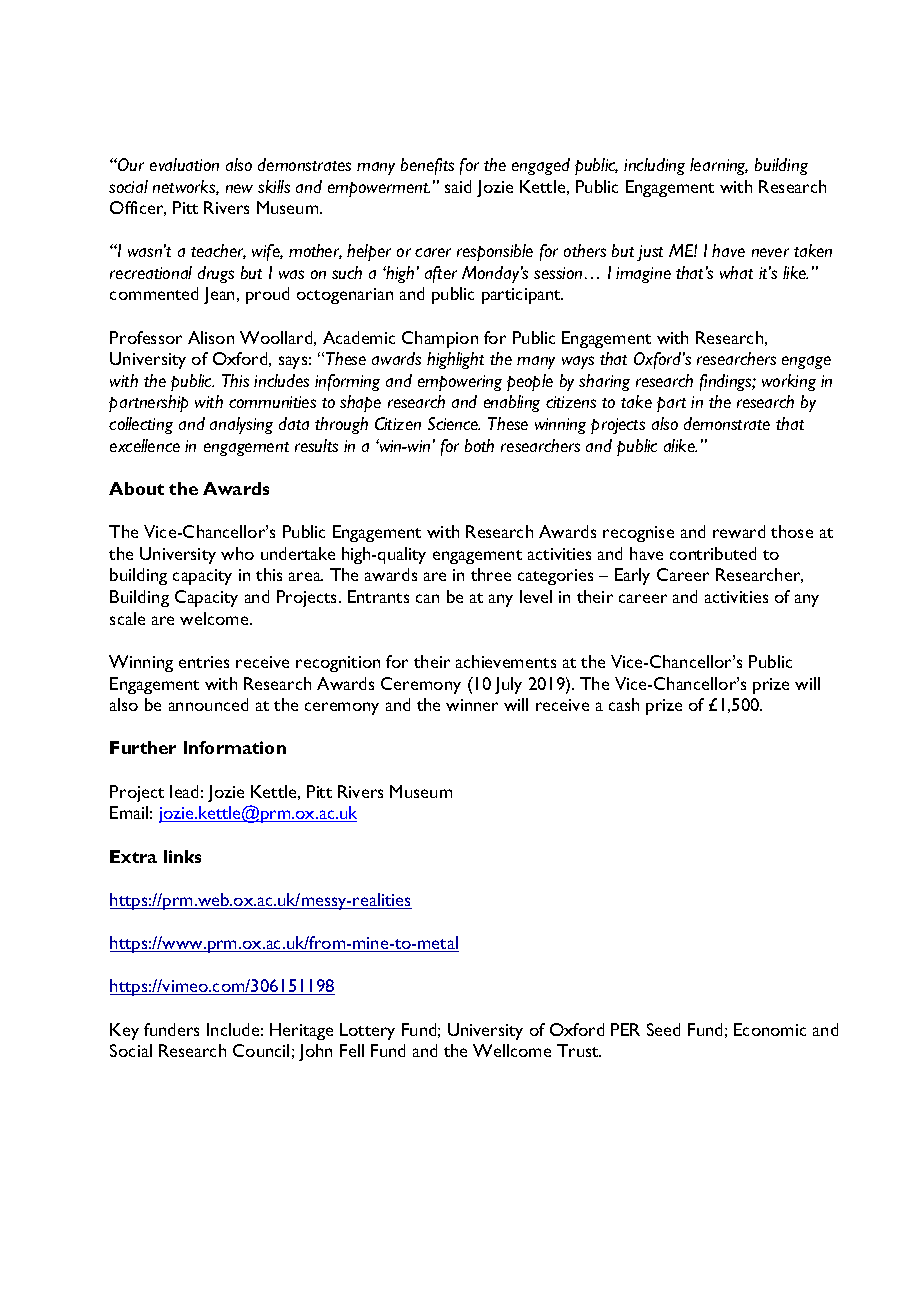  I want to click on learning, so click(719, 166).
